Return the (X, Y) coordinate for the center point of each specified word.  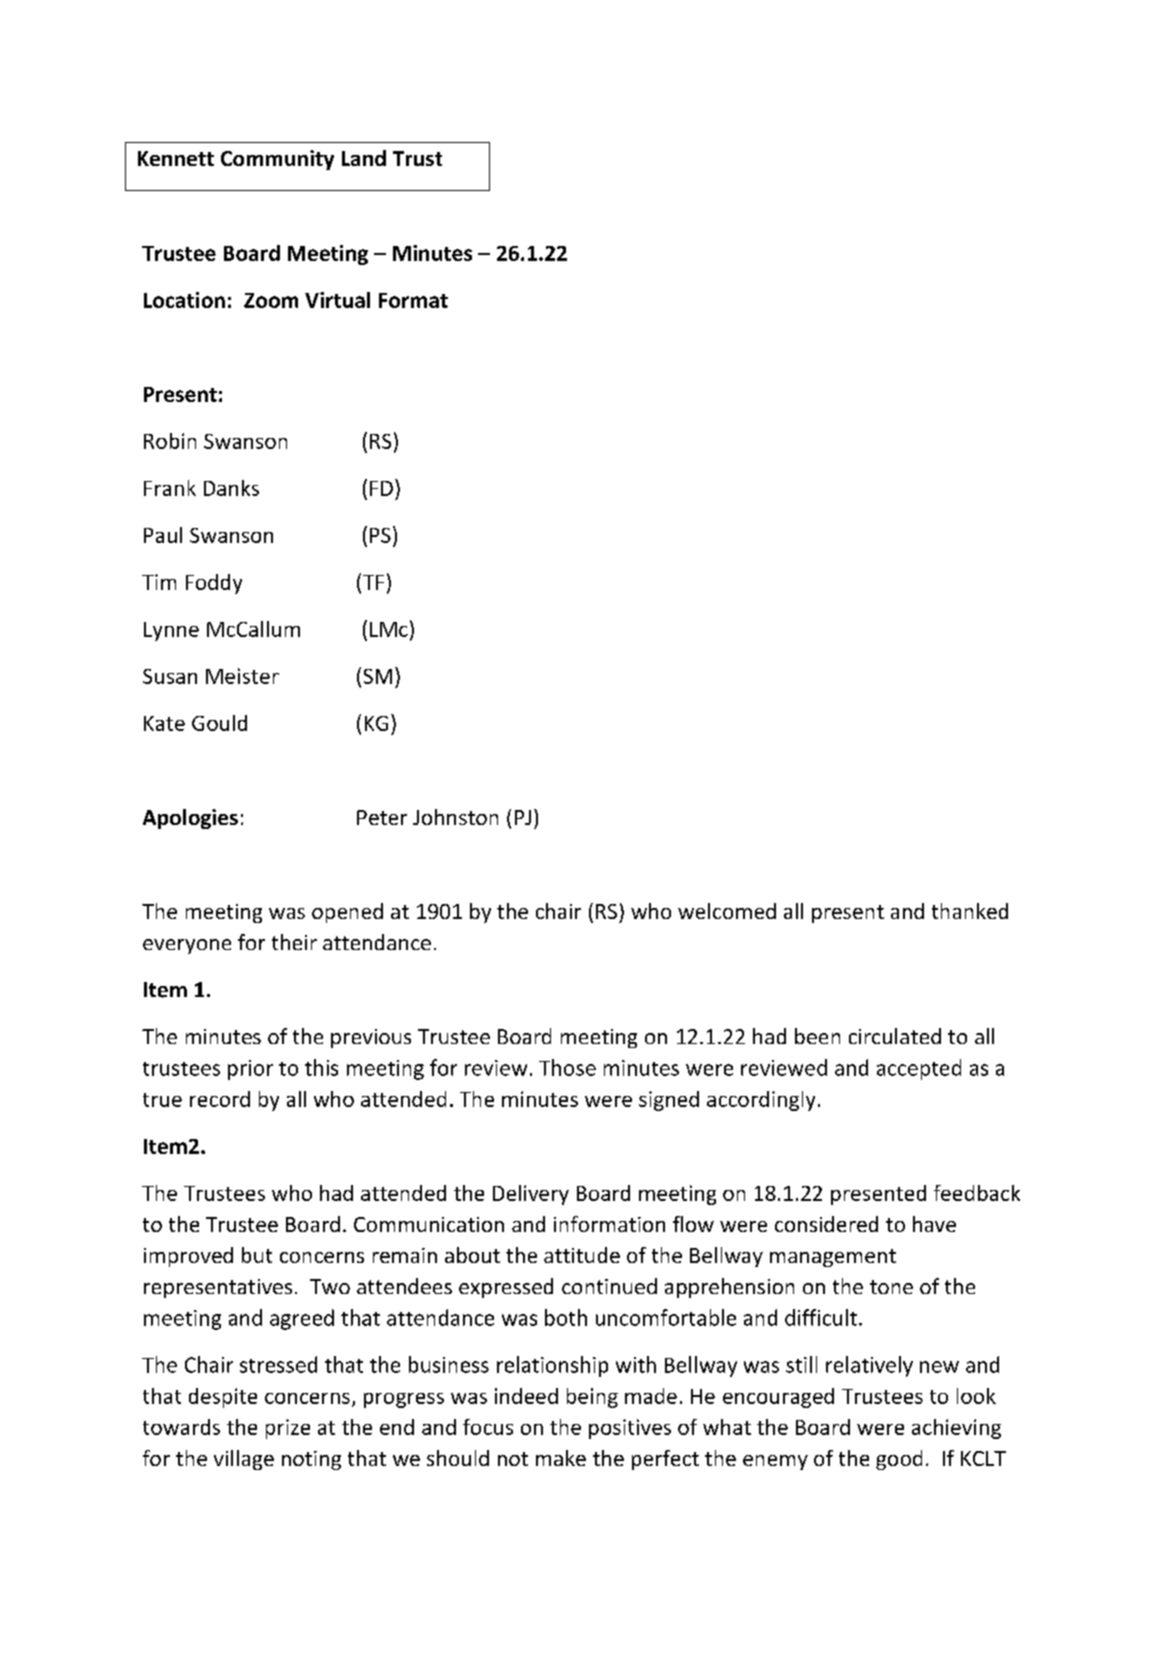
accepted (919, 1069)
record (220, 1099)
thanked (970, 911)
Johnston (455, 817)
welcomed (727, 911)
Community (277, 160)
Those (567, 1067)
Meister (242, 676)
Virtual (337, 300)
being (592, 1398)
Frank (170, 488)
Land (364, 158)
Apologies (190, 819)
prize (288, 1429)
